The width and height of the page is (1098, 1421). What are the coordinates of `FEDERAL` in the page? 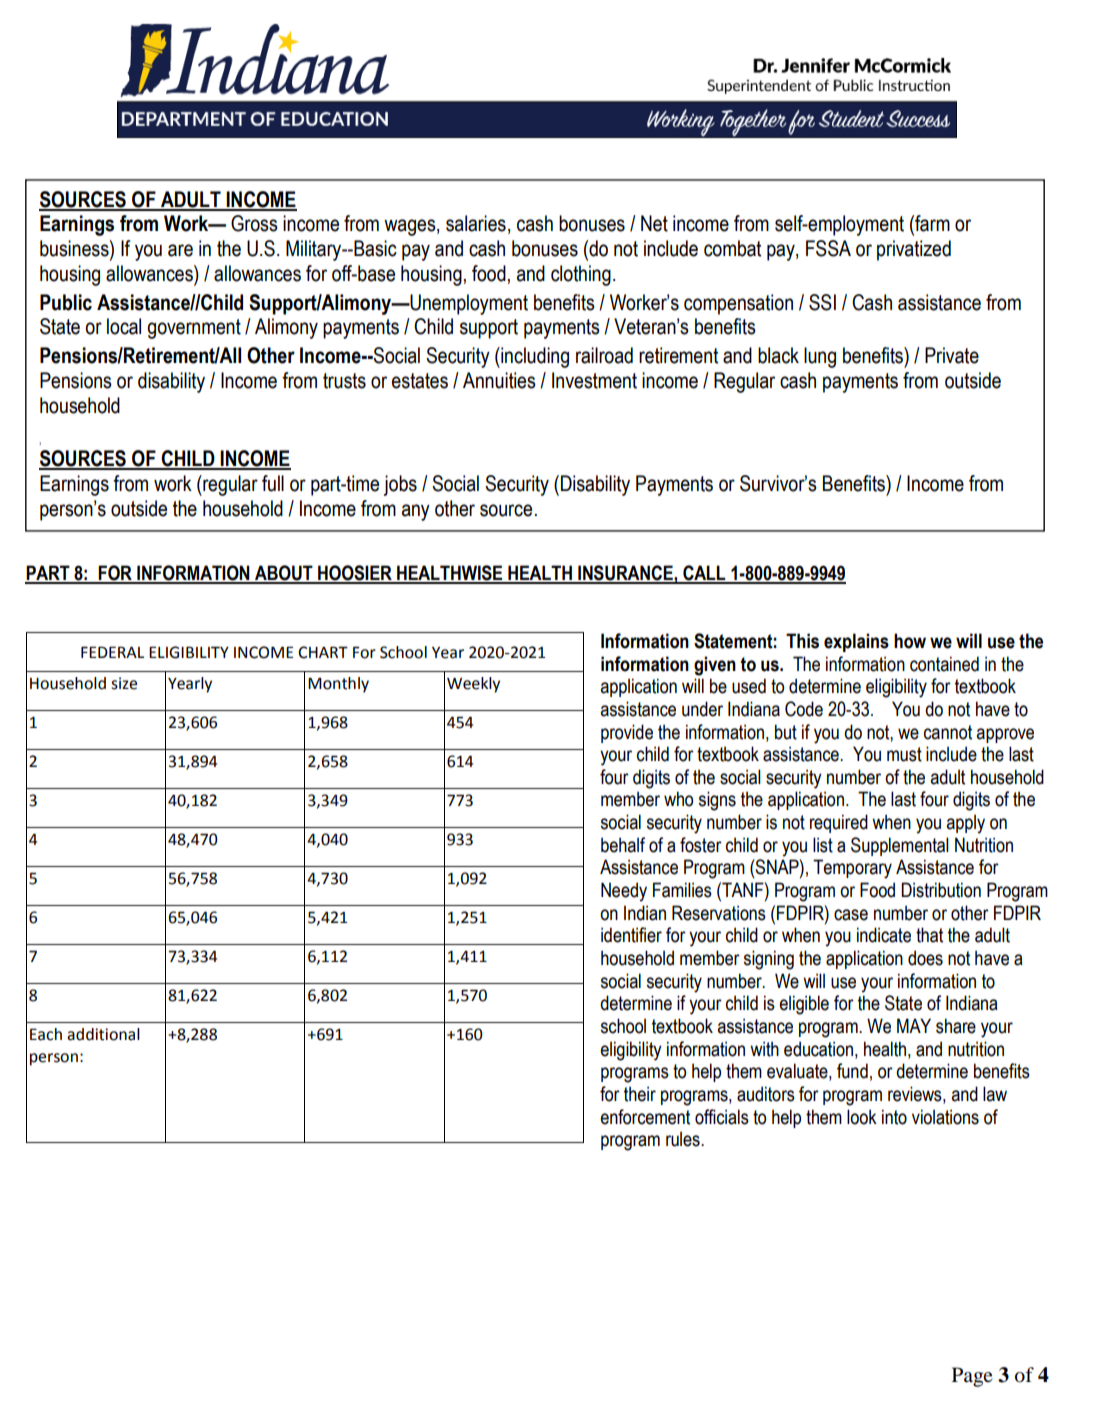 It's located at (112, 652).
